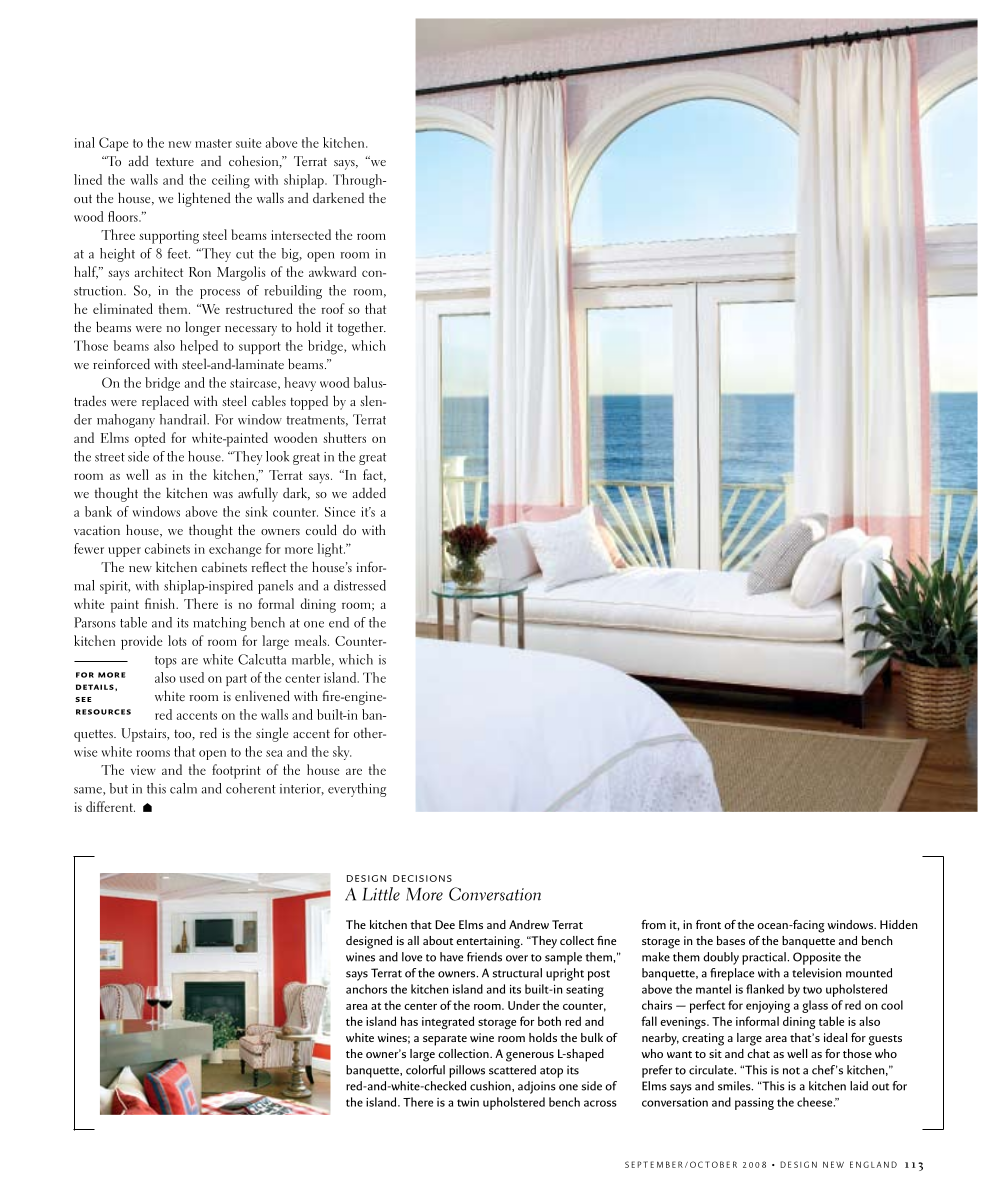 This document has height=1204, width=996. I want to click on twin, so click(468, 1102).
